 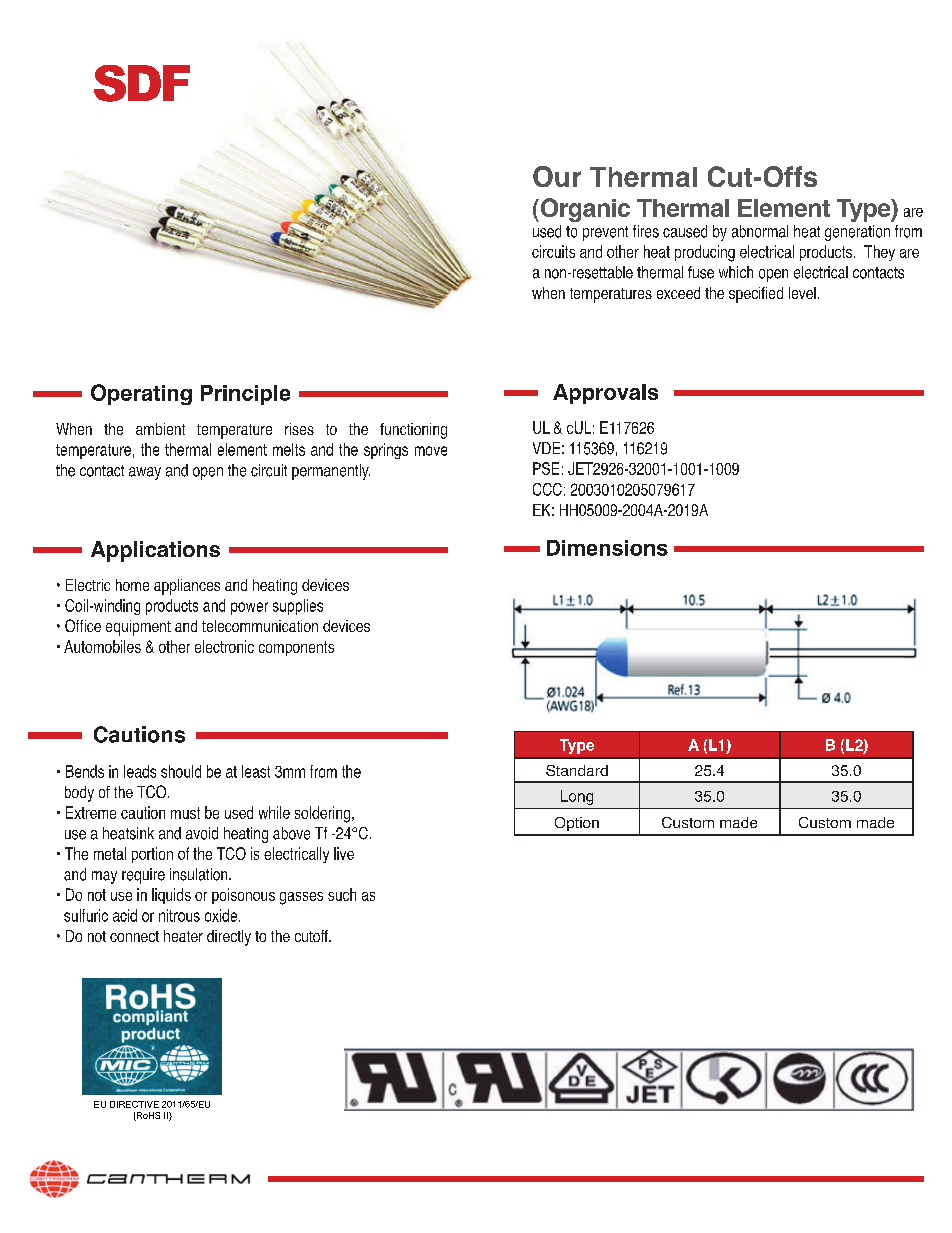 What do you see at coordinates (413, 431) in the screenshot?
I see `functioning` at bounding box center [413, 431].
